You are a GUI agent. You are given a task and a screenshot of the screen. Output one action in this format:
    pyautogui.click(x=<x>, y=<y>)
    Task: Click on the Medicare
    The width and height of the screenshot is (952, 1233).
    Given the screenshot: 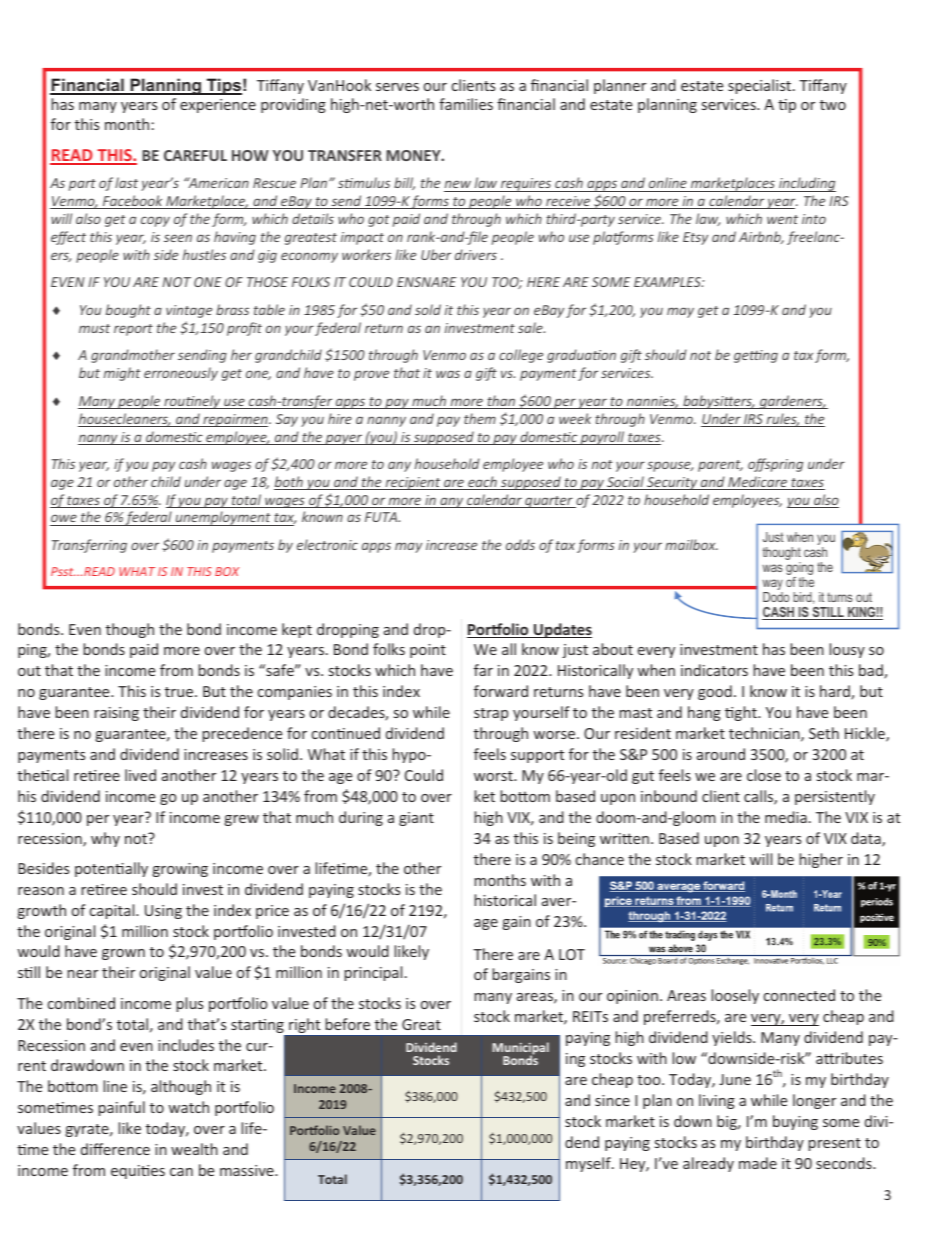 What is the action you would take?
    pyautogui.click(x=757, y=483)
